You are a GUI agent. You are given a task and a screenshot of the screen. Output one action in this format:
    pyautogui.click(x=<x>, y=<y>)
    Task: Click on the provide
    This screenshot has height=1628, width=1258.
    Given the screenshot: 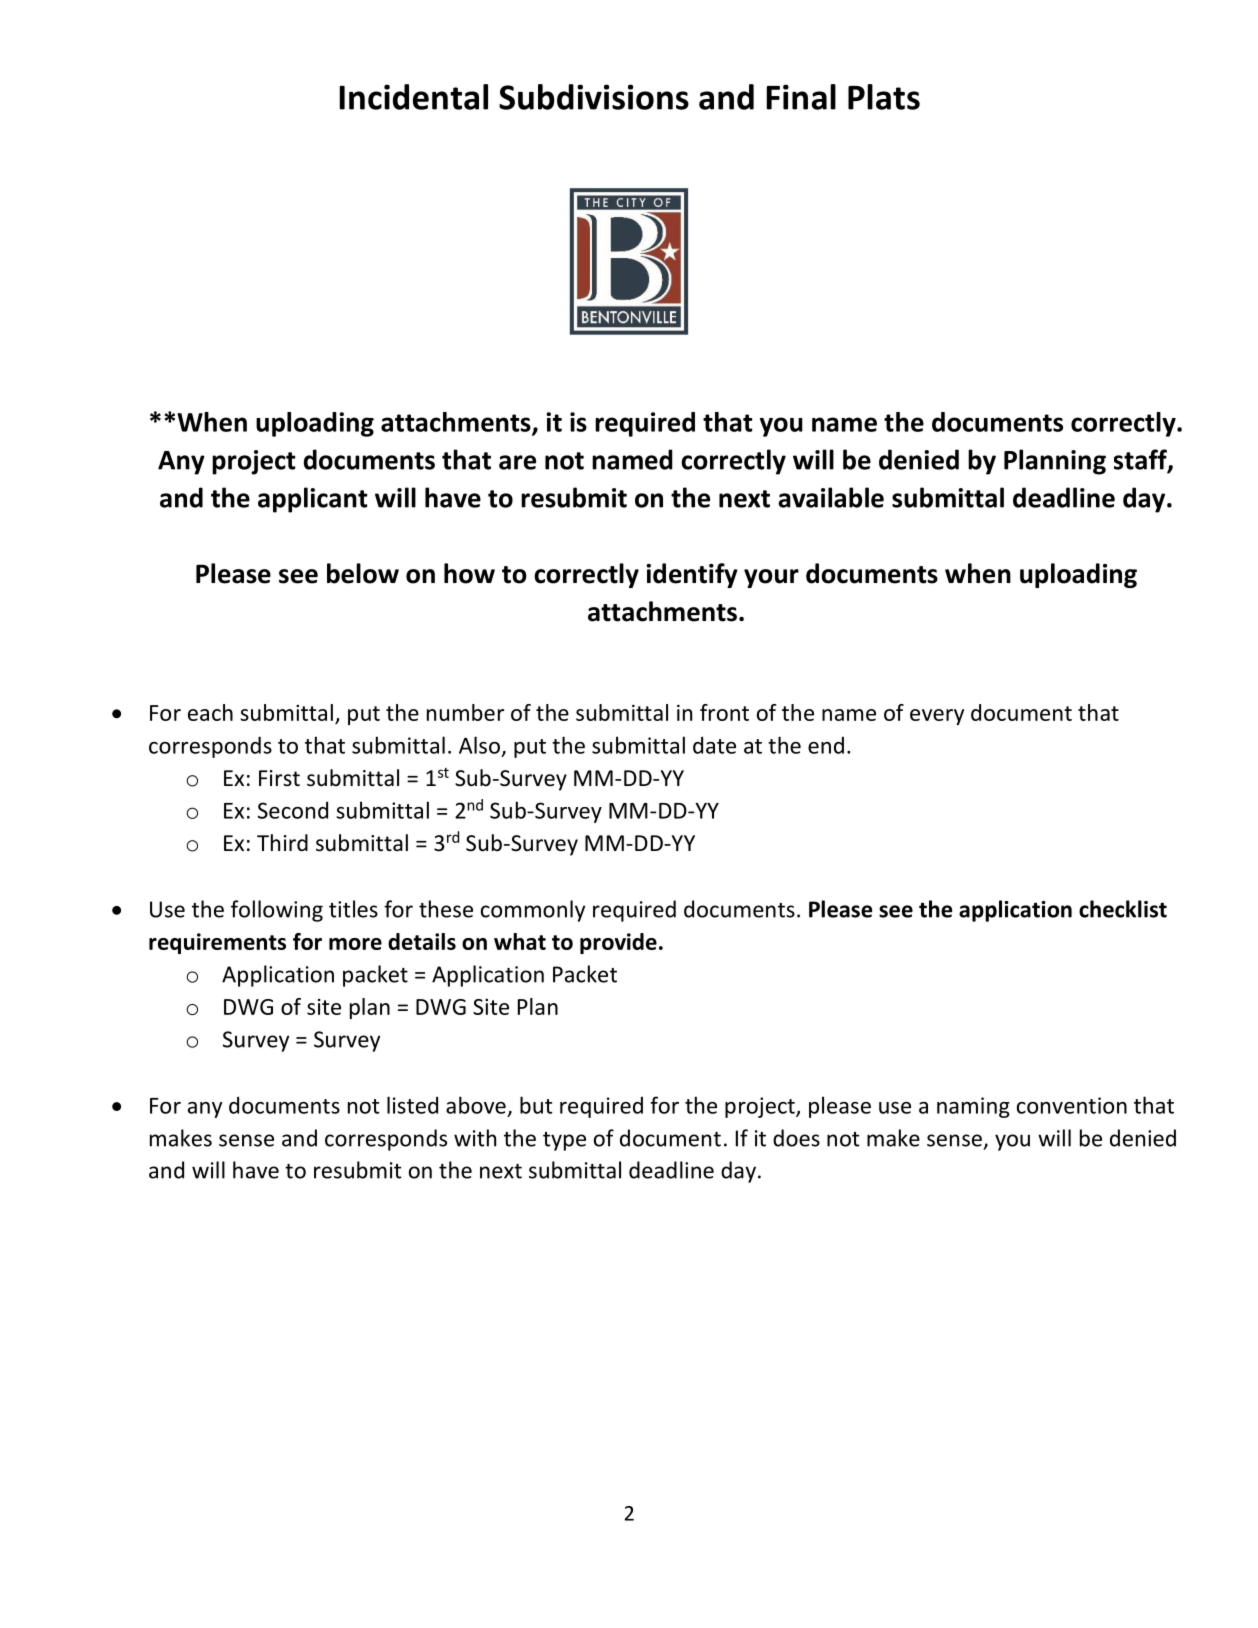 What is the action you would take?
    pyautogui.click(x=618, y=943)
